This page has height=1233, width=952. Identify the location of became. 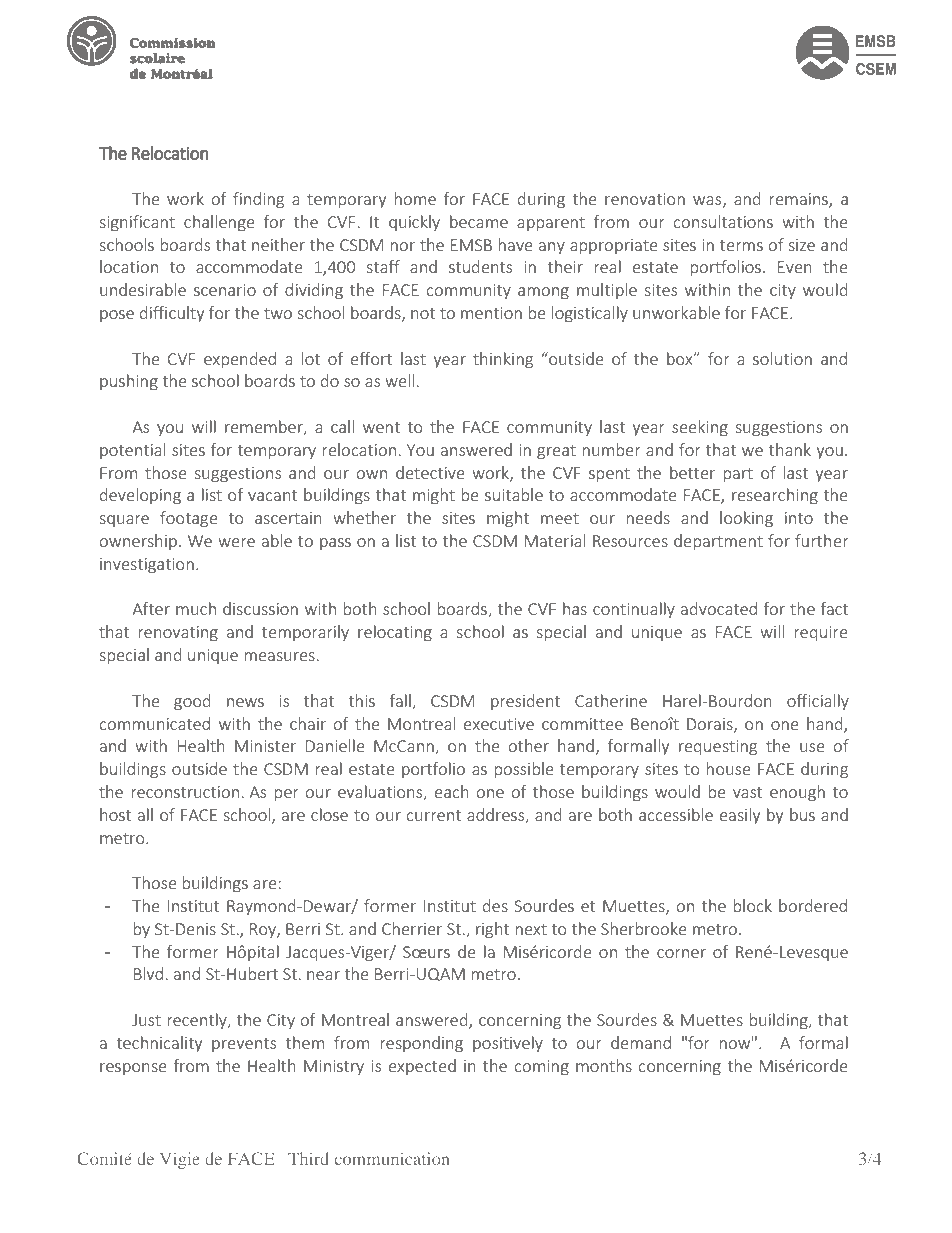
(479, 221).
